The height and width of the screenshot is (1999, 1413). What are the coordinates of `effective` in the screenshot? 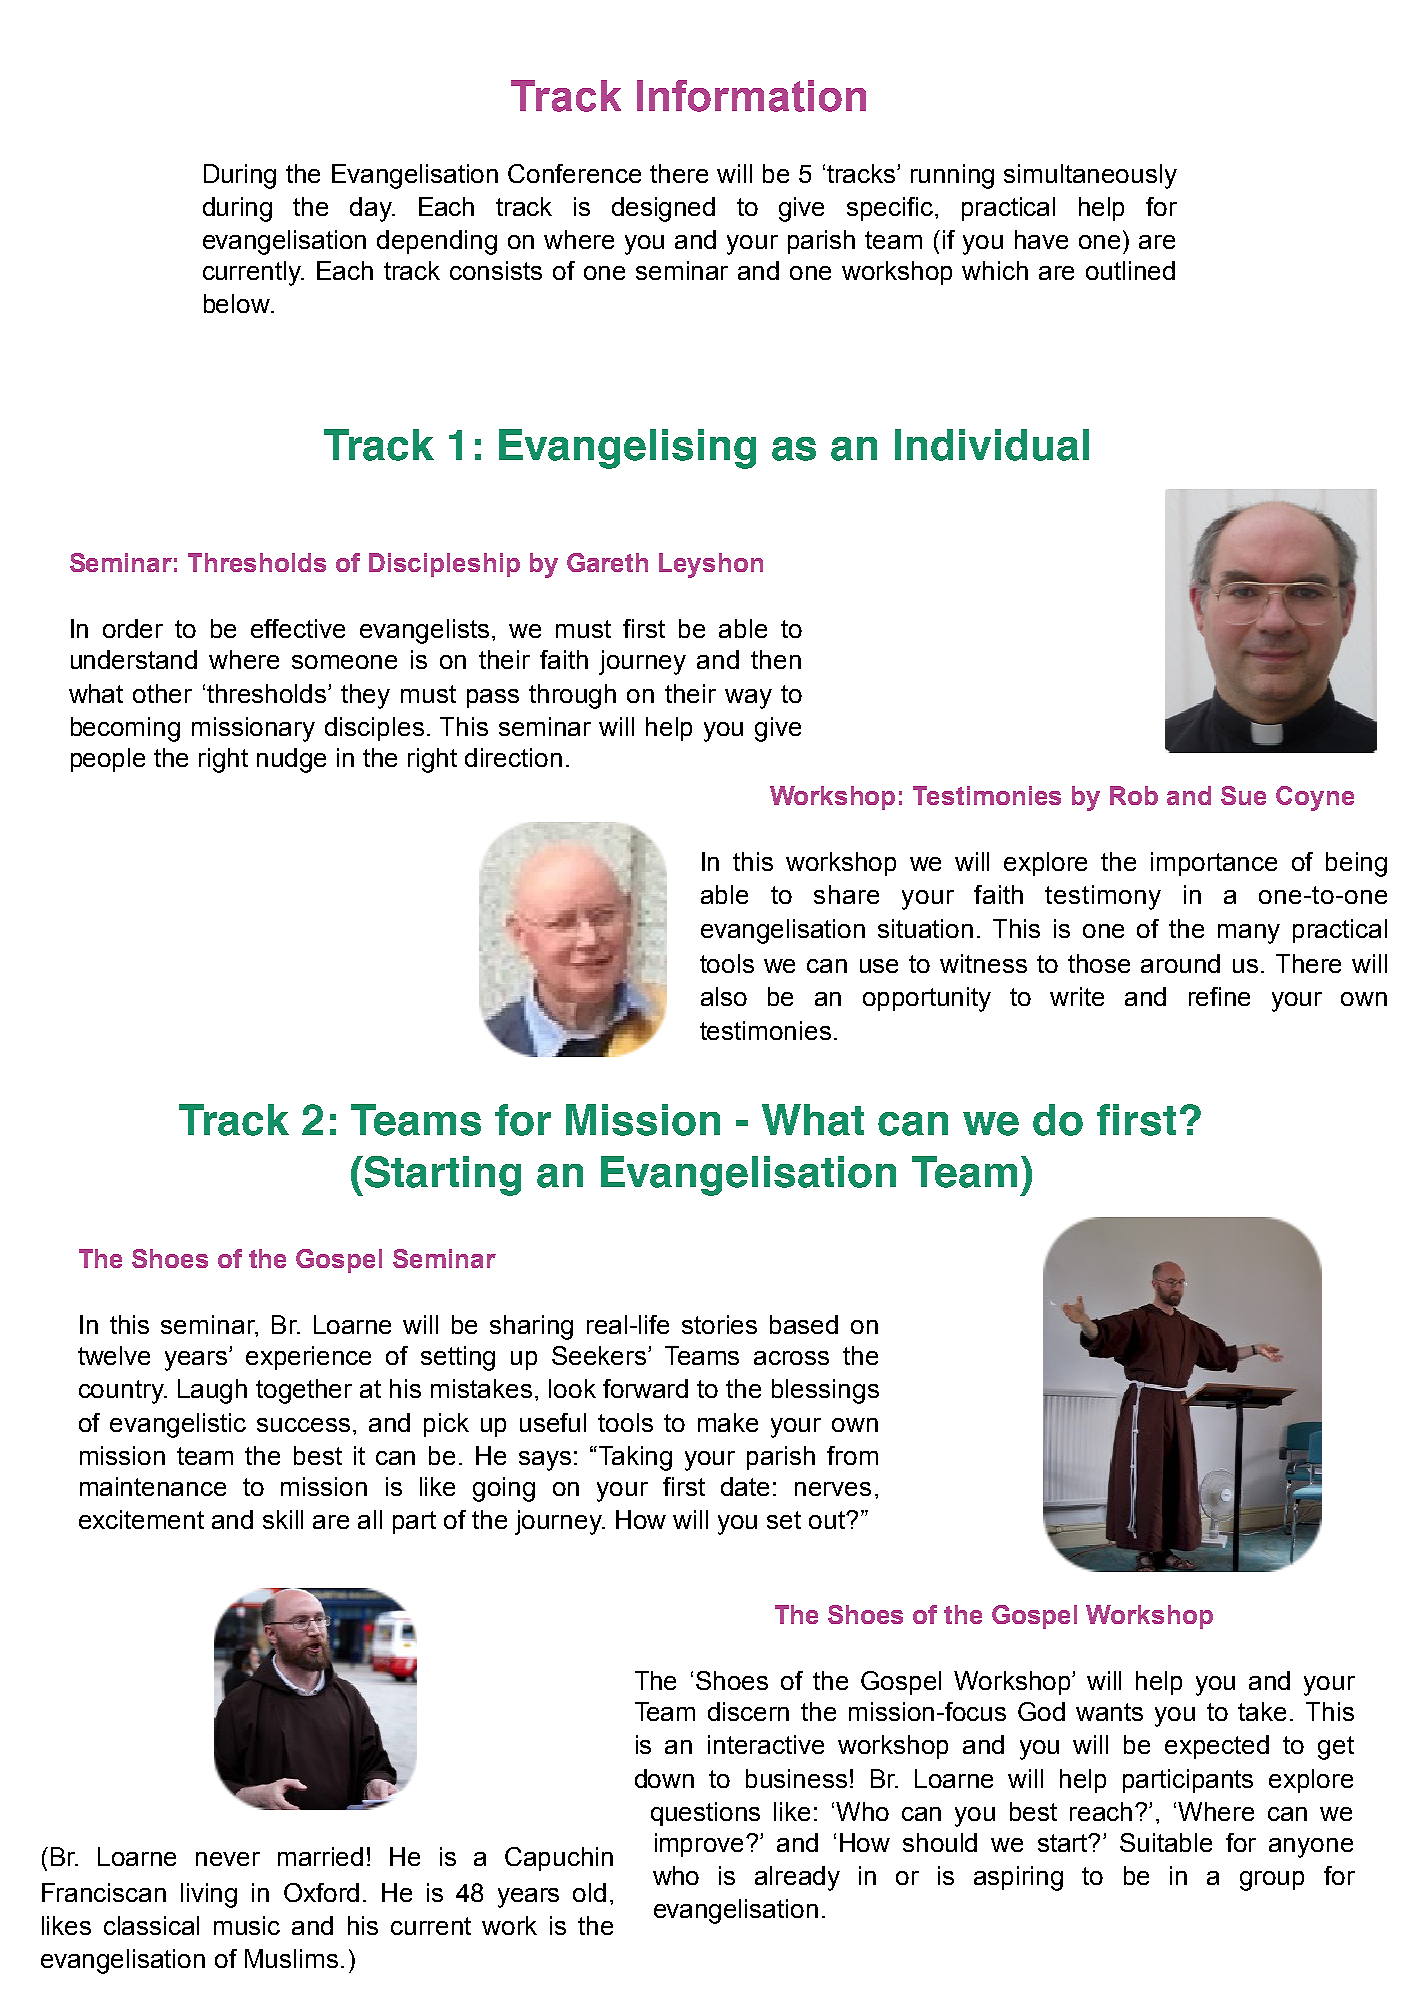 It's located at (298, 628).
